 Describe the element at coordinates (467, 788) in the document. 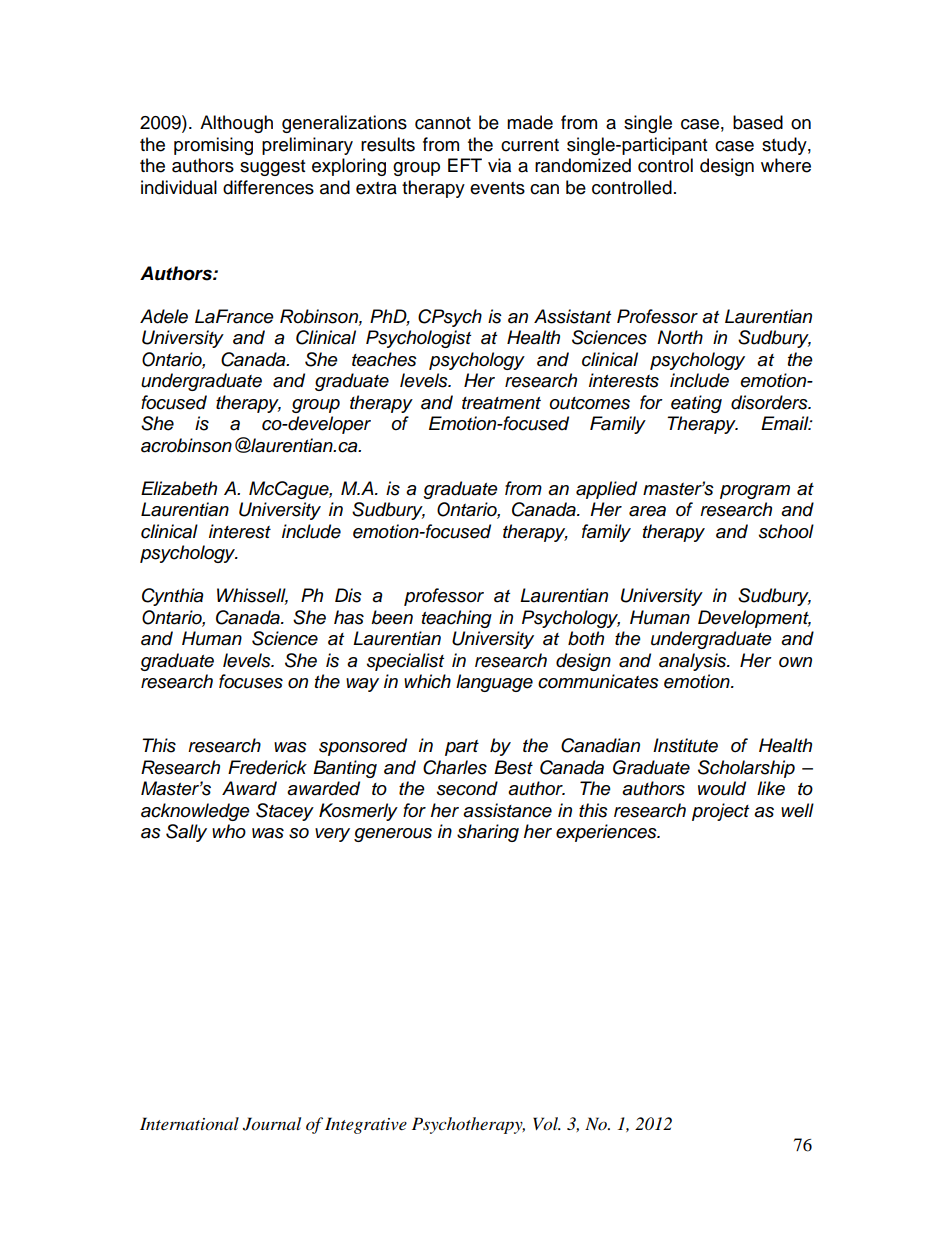

I see `second` at that location.
